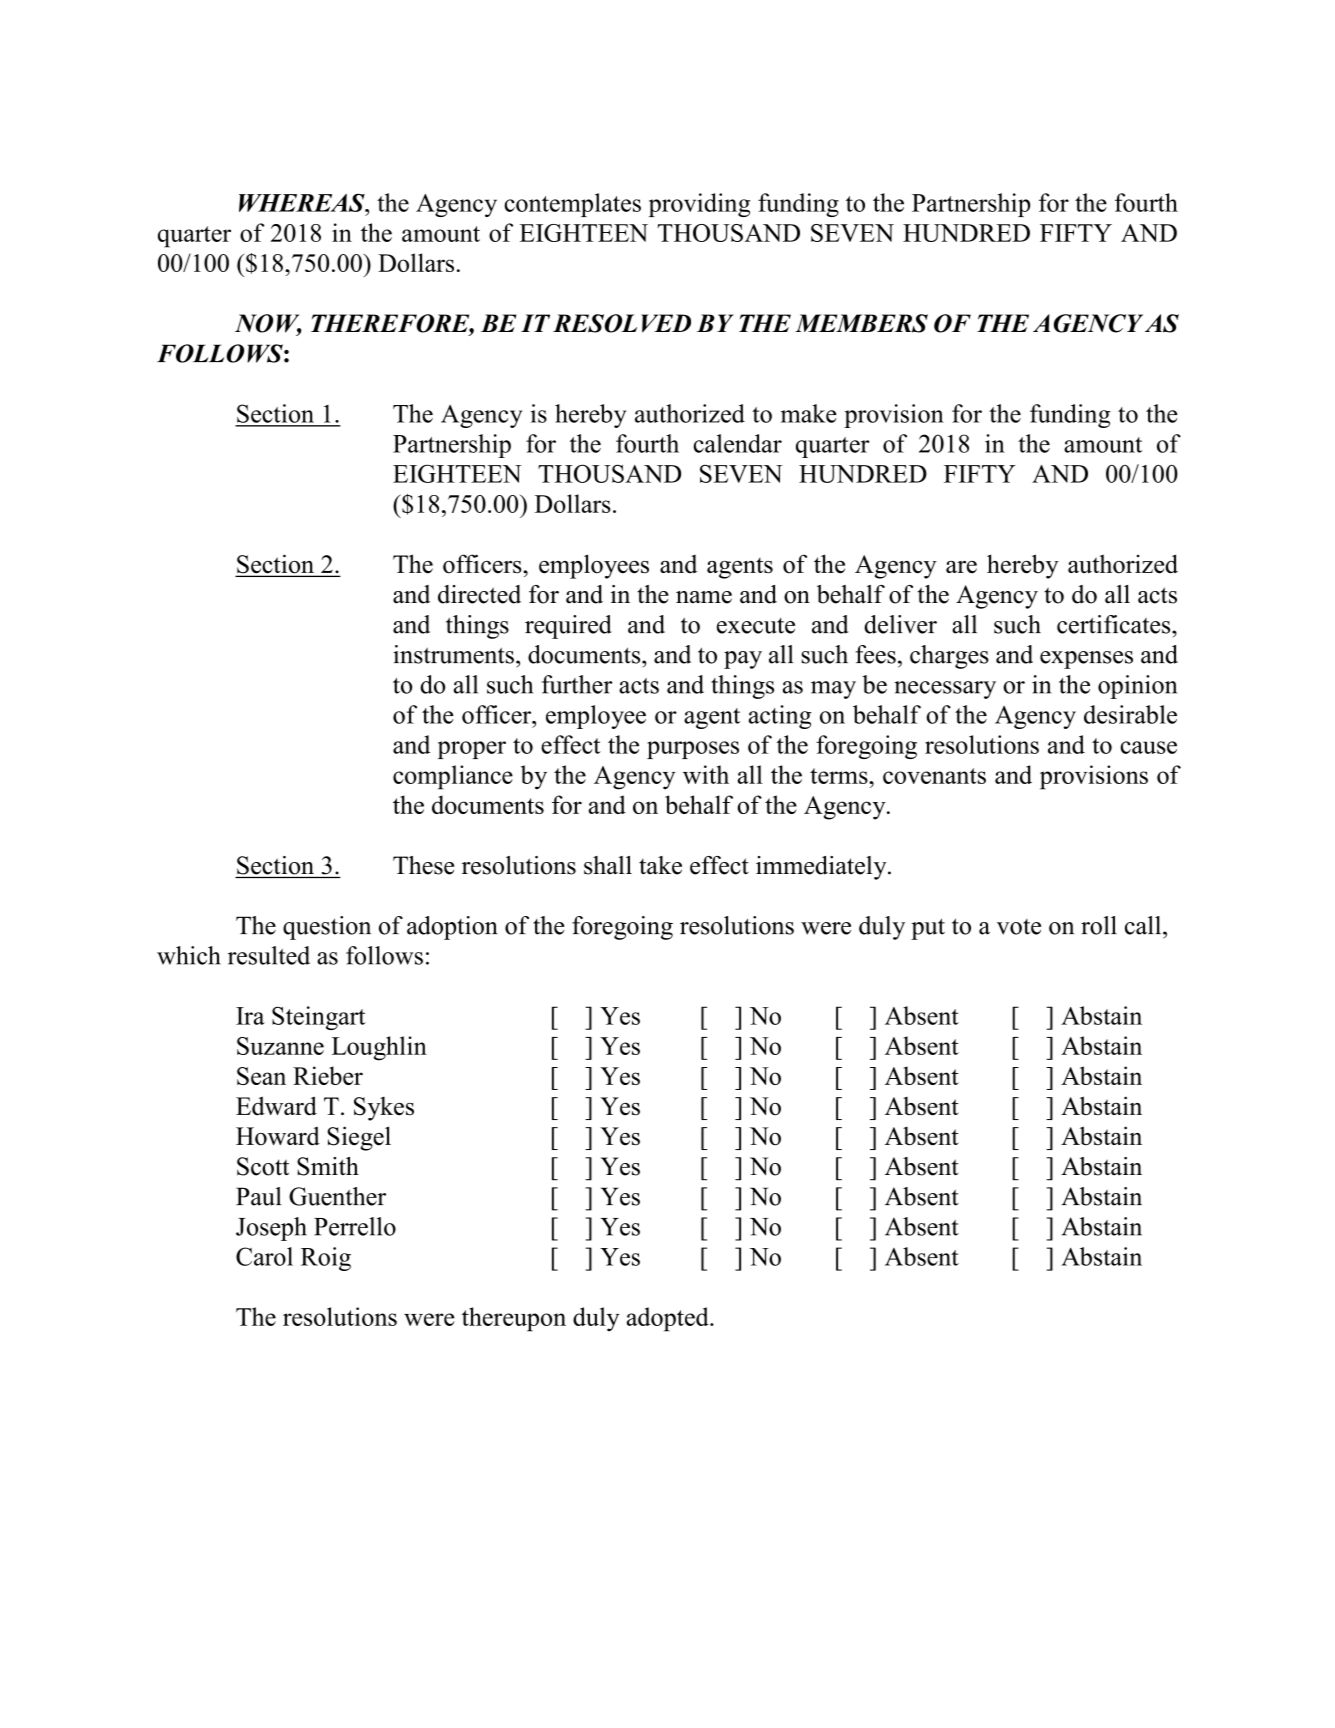 This screenshot has width=1335, height=1728. I want to click on WHEREAS, so click(303, 202).
